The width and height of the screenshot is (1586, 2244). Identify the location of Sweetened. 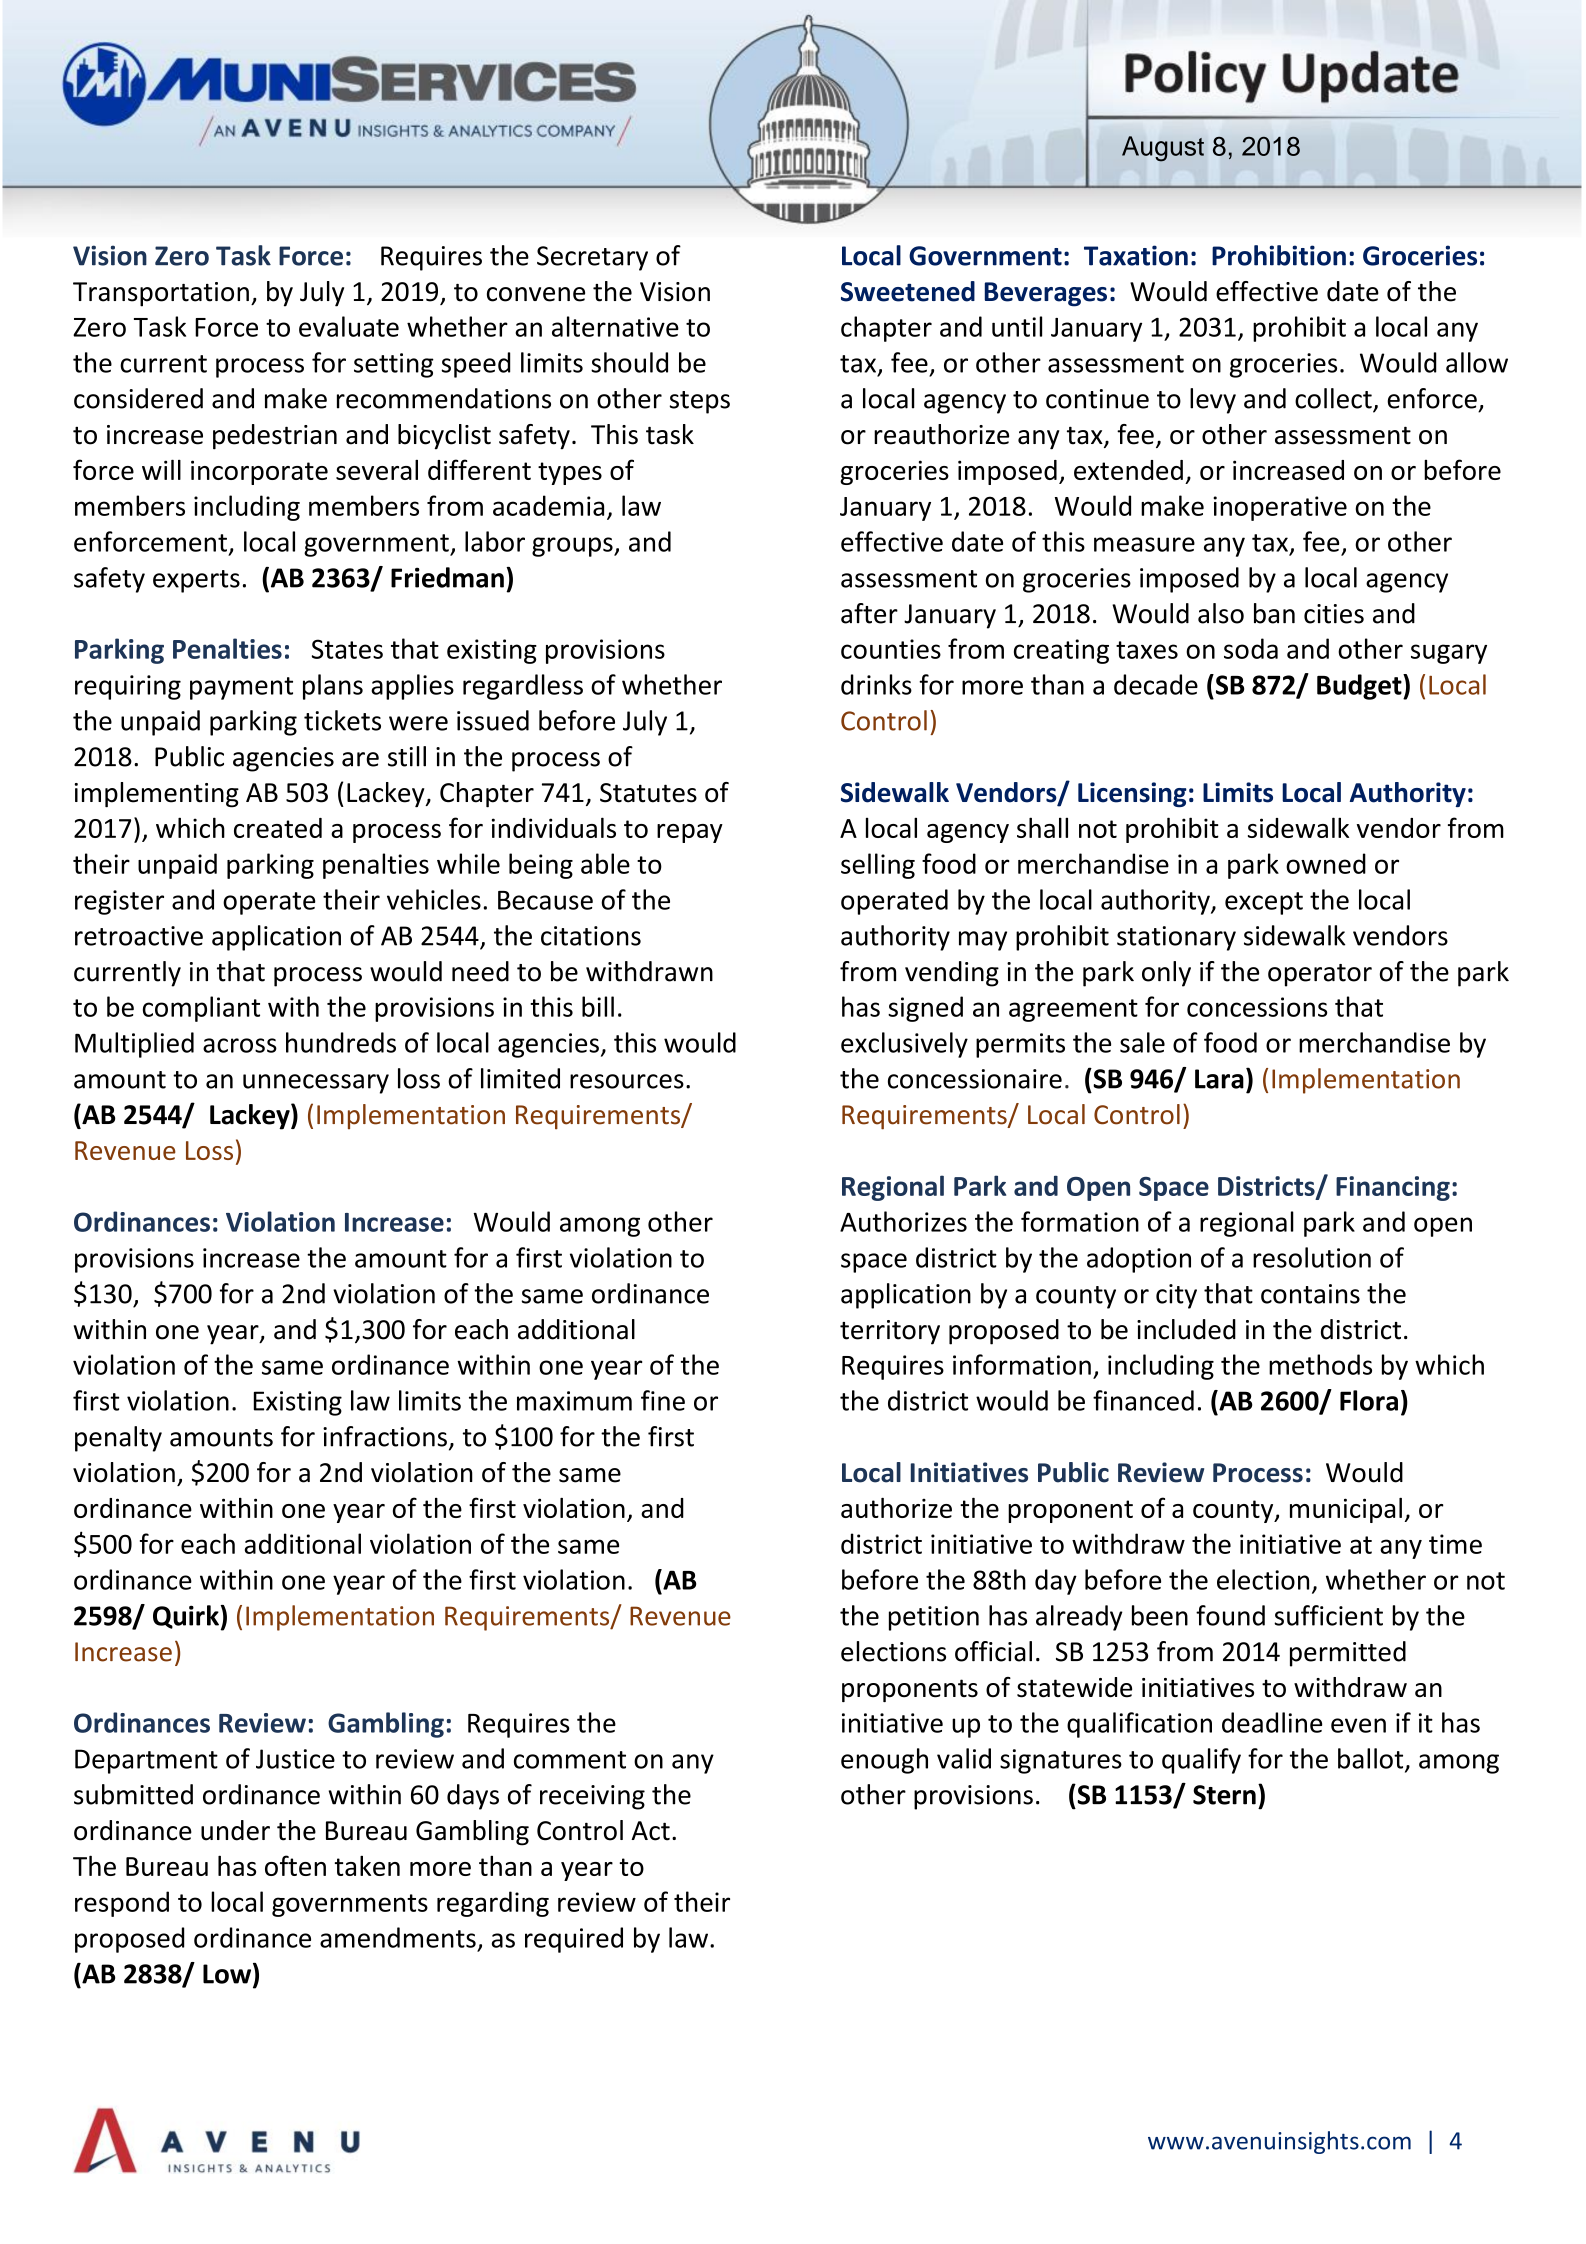
(908, 291).
